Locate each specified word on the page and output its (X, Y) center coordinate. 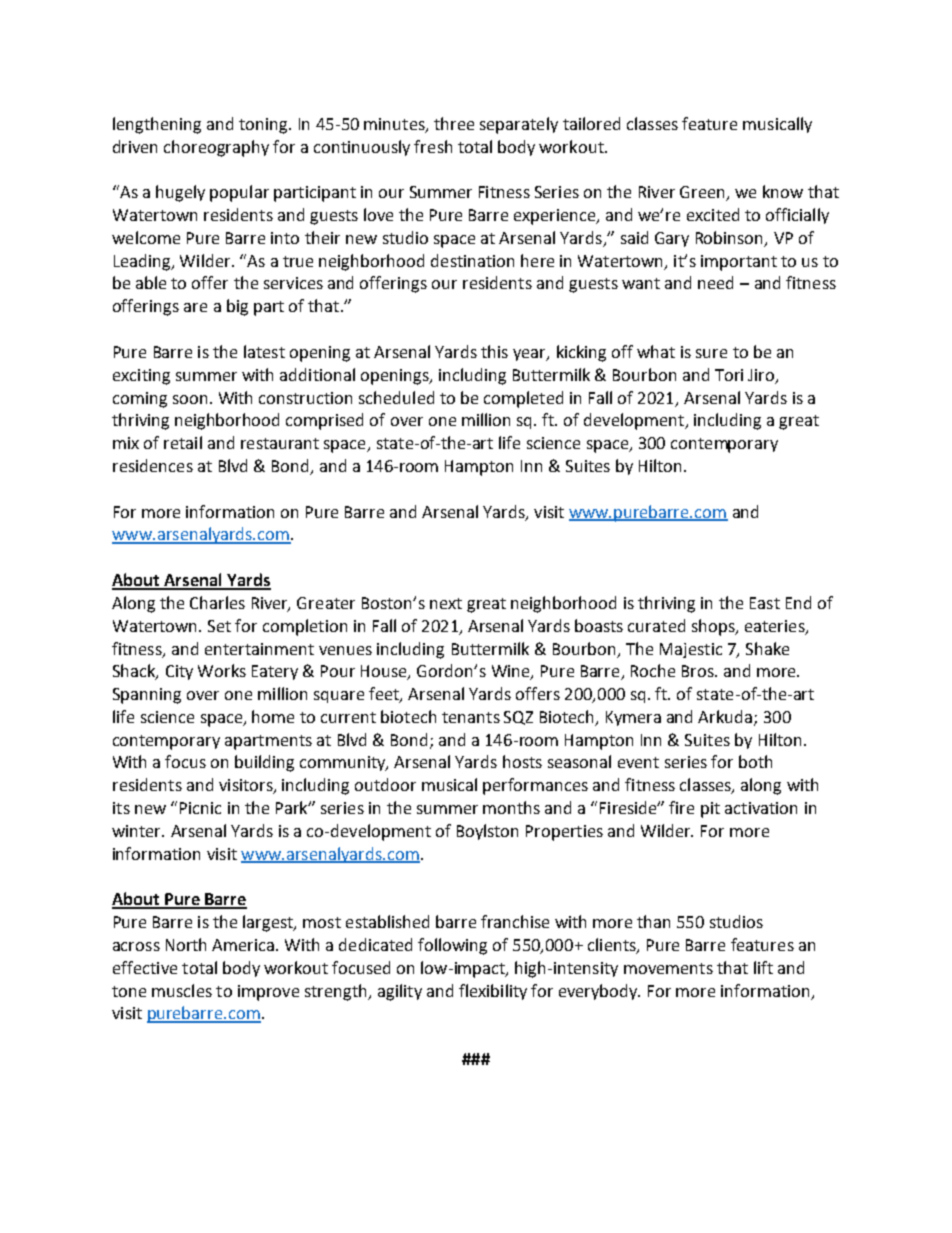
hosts (522, 761)
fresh (433, 146)
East (765, 603)
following (452, 946)
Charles (217, 602)
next (446, 603)
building (264, 763)
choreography (216, 148)
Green (703, 193)
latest (264, 351)
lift (763, 967)
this (494, 351)
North (186, 944)
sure (711, 353)
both (755, 761)
